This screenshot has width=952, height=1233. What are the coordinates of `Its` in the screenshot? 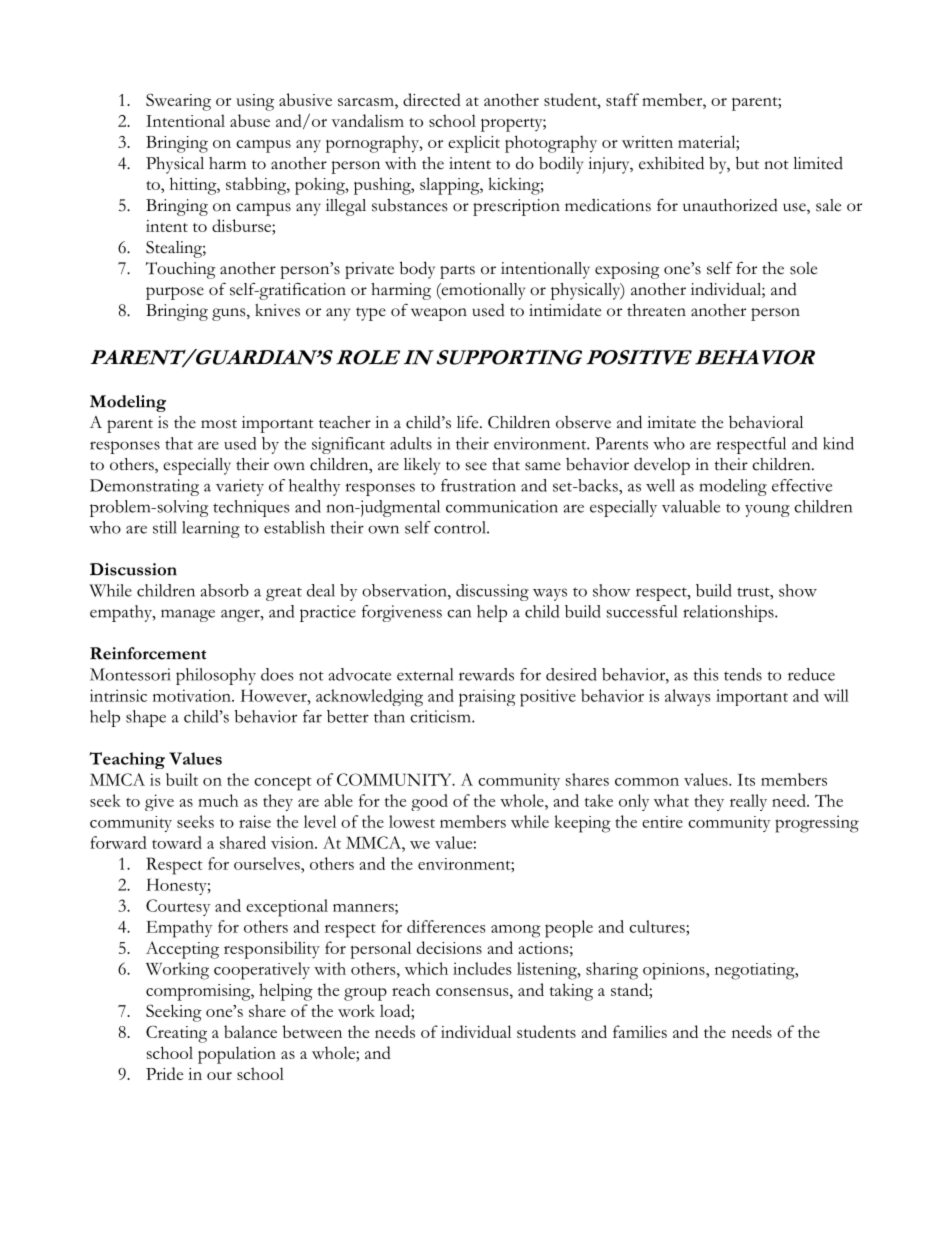 It's located at (746, 780).
